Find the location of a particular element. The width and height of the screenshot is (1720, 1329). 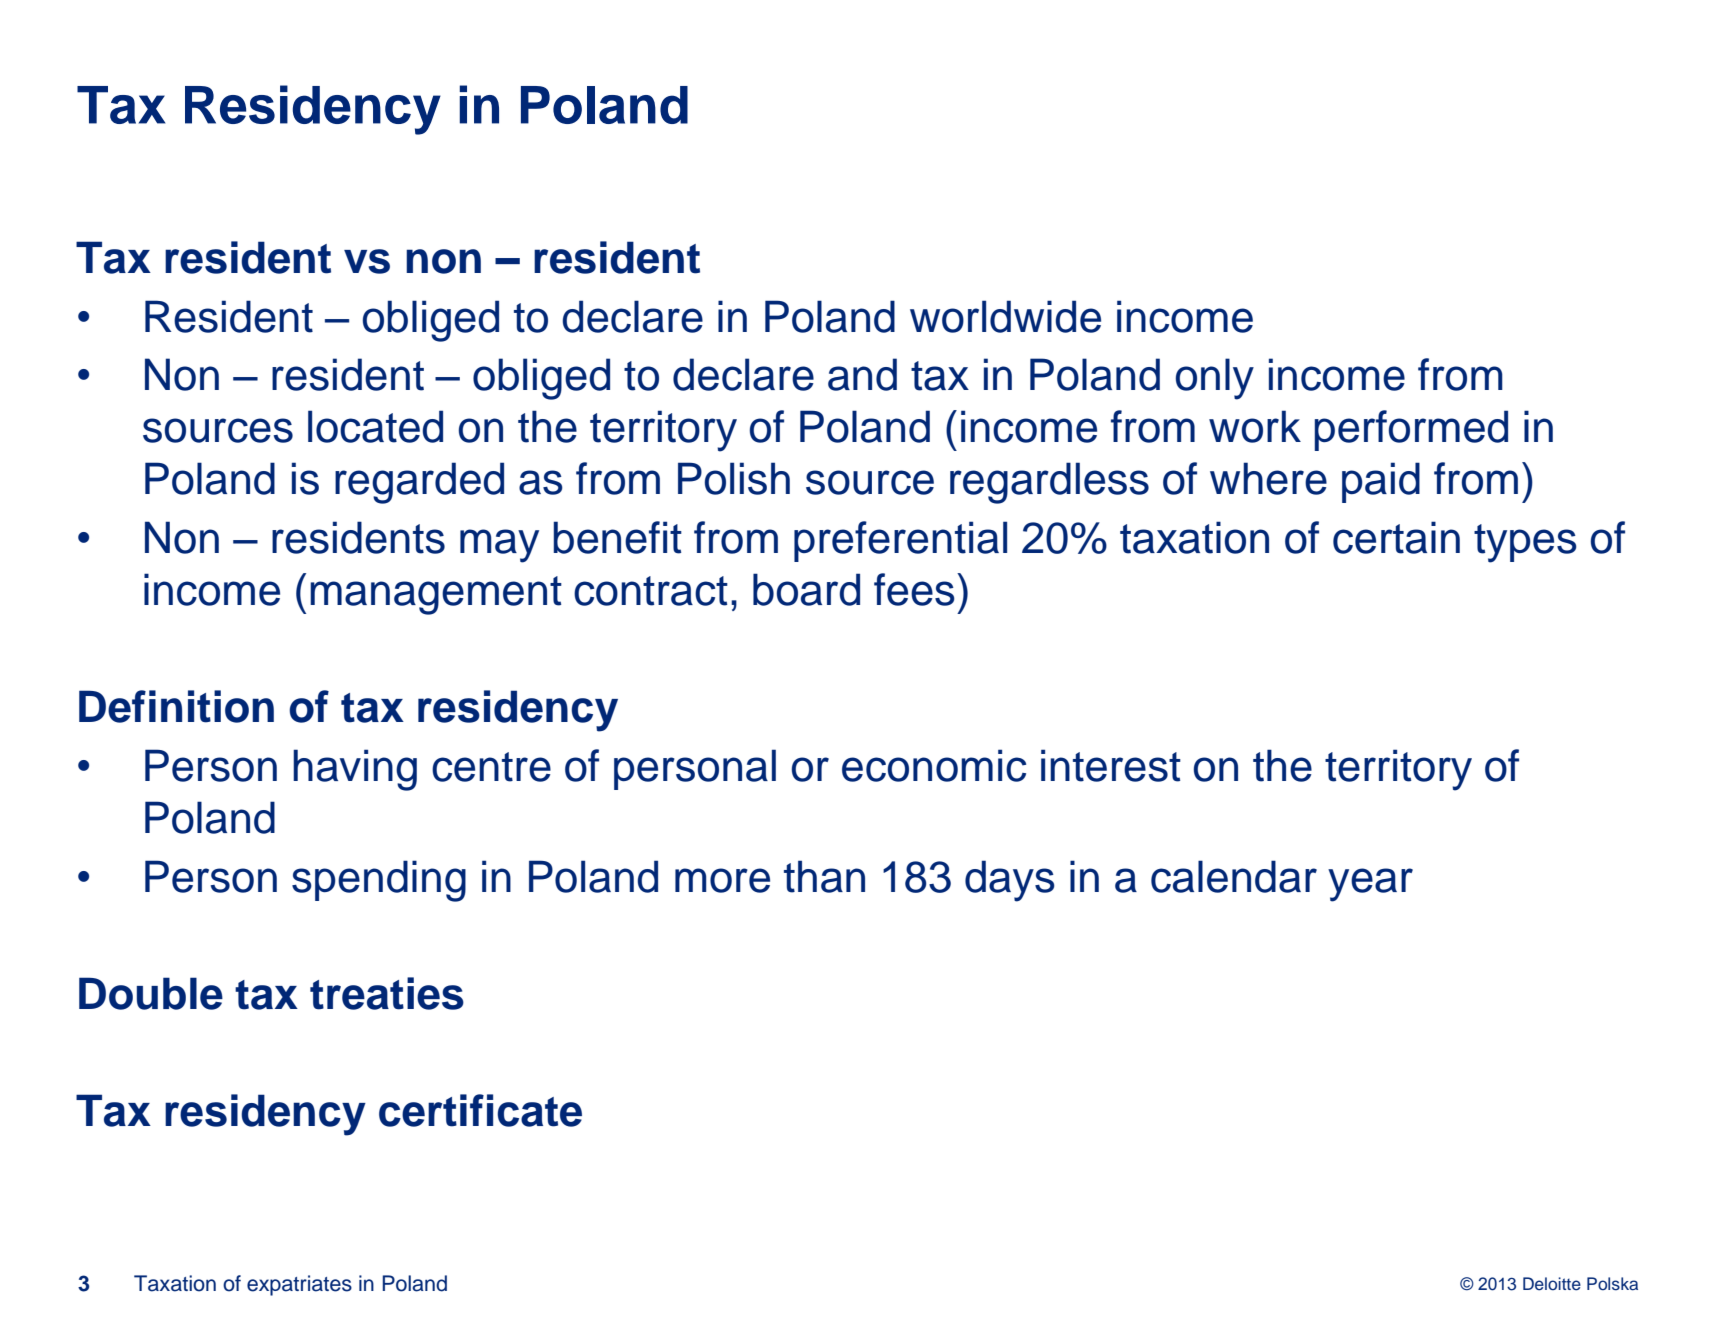

year is located at coordinates (1370, 885).
